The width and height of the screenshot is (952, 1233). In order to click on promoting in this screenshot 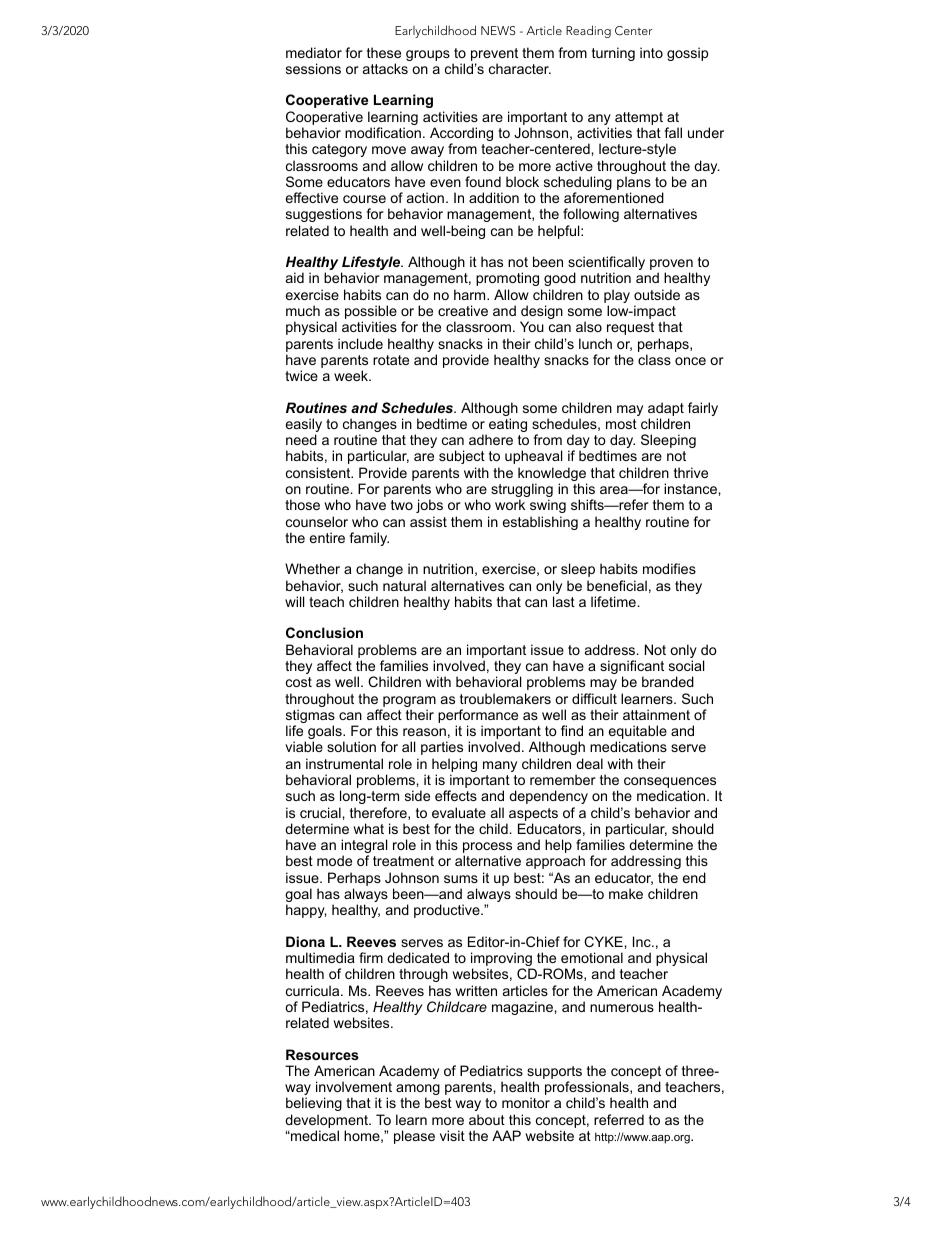, I will do `click(507, 279)`.
